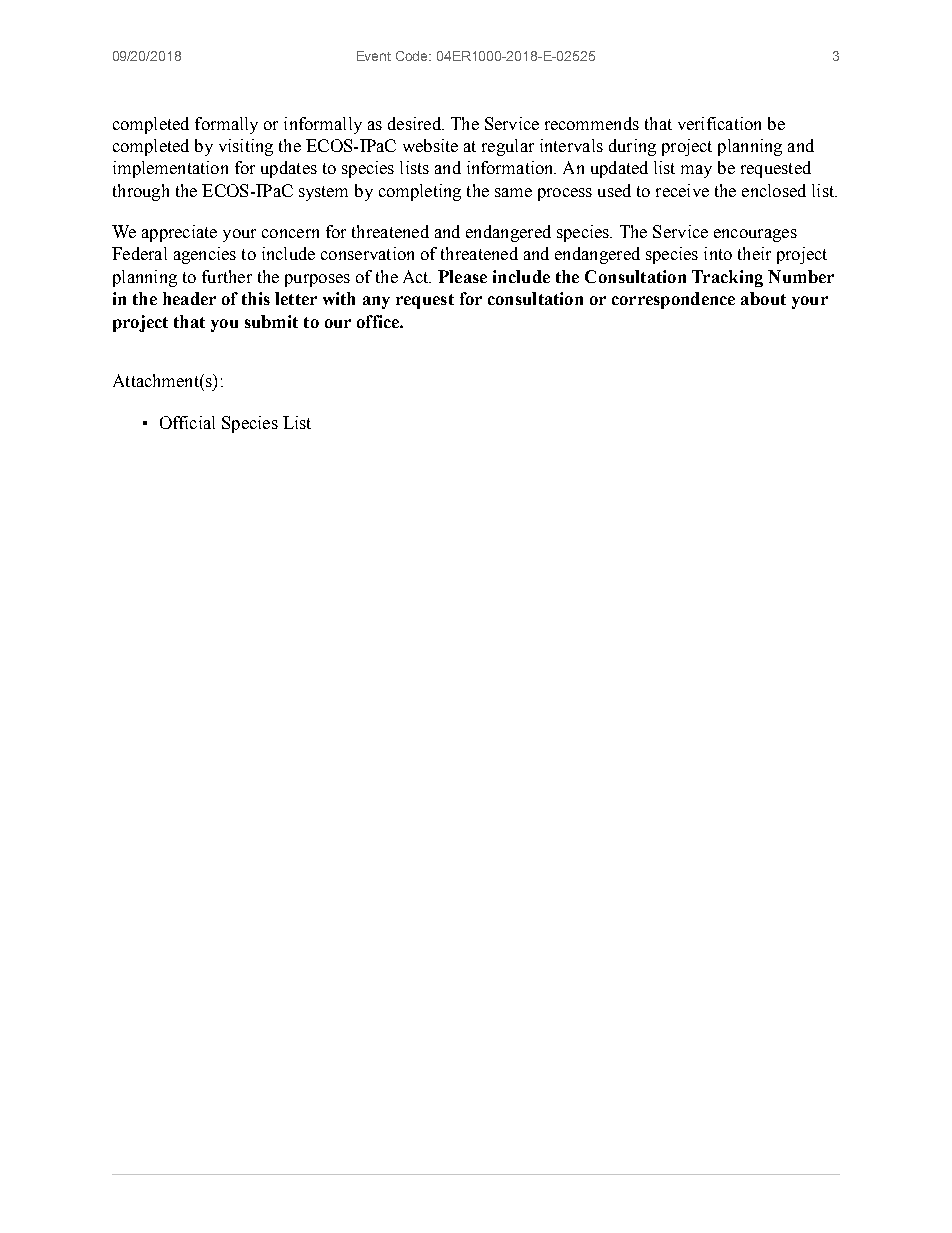  Describe the element at coordinates (187, 422) in the screenshot. I see `Official` at that location.
